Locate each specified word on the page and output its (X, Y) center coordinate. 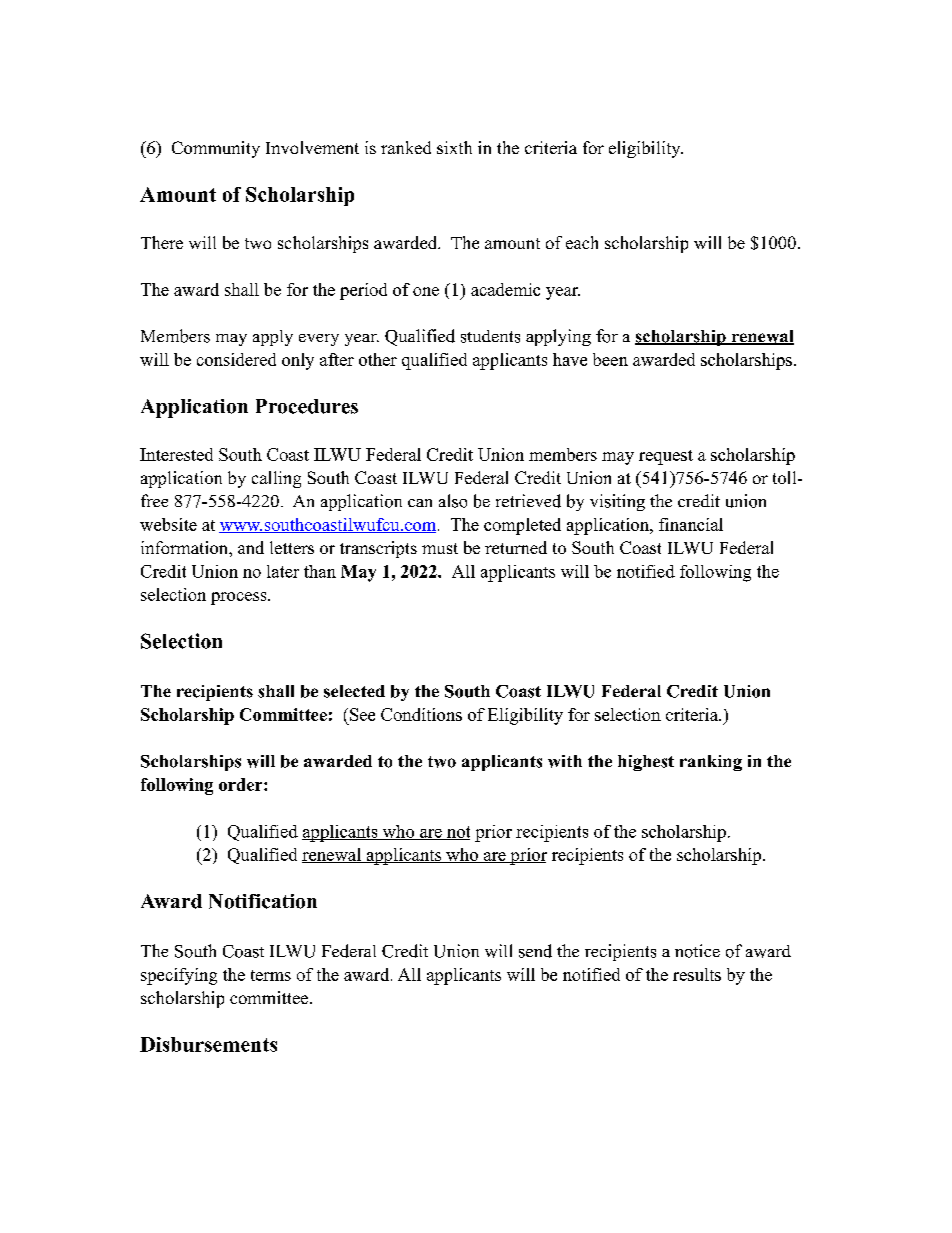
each (582, 242)
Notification (263, 901)
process (240, 598)
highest (646, 763)
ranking (711, 763)
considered (236, 359)
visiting (617, 502)
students (490, 336)
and (251, 547)
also (453, 501)
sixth (454, 147)
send (535, 951)
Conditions (421, 714)
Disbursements (208, 1044)
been (610, 359)
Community (216, 149)
